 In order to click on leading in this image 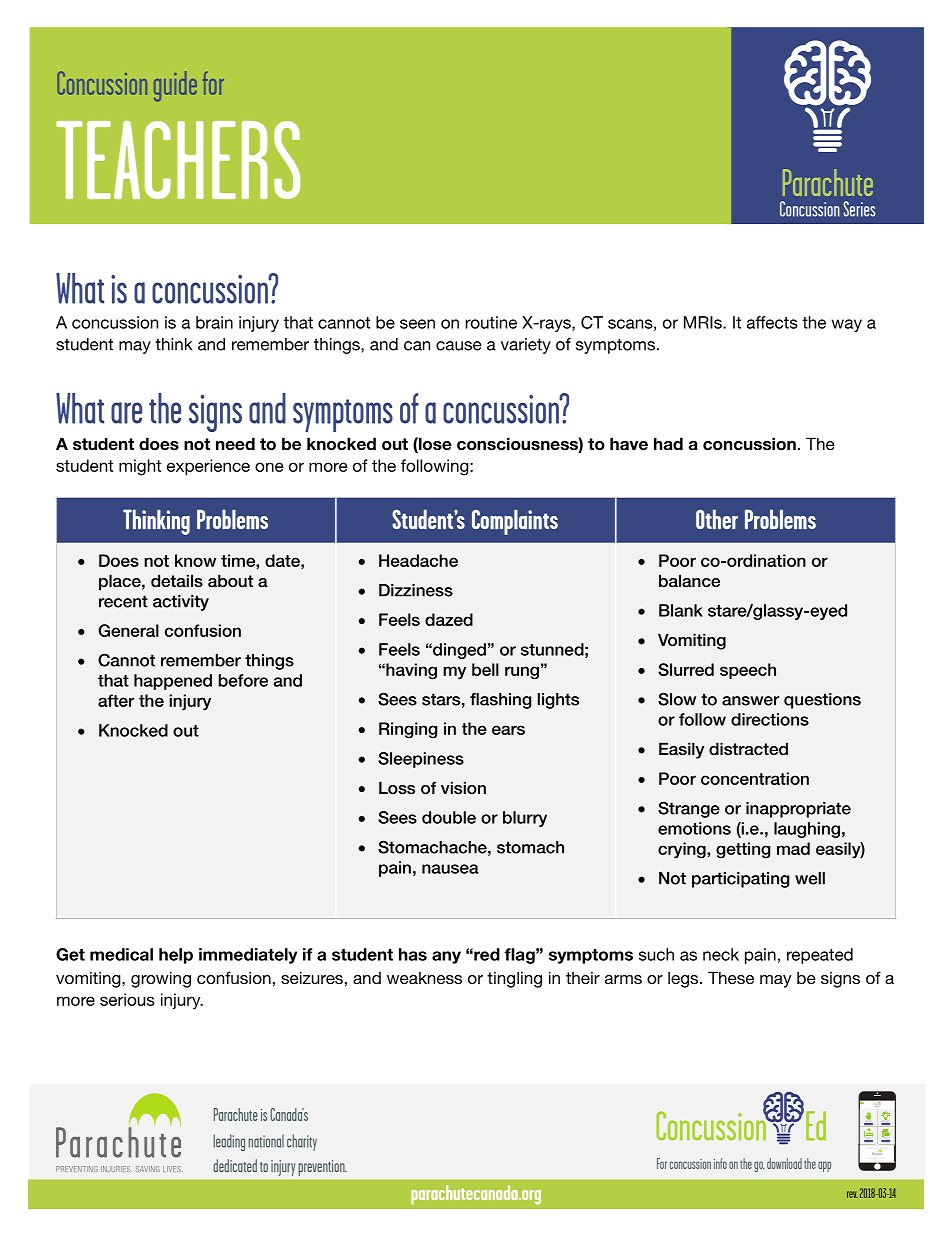, I will do `click(229, 1142)`.
